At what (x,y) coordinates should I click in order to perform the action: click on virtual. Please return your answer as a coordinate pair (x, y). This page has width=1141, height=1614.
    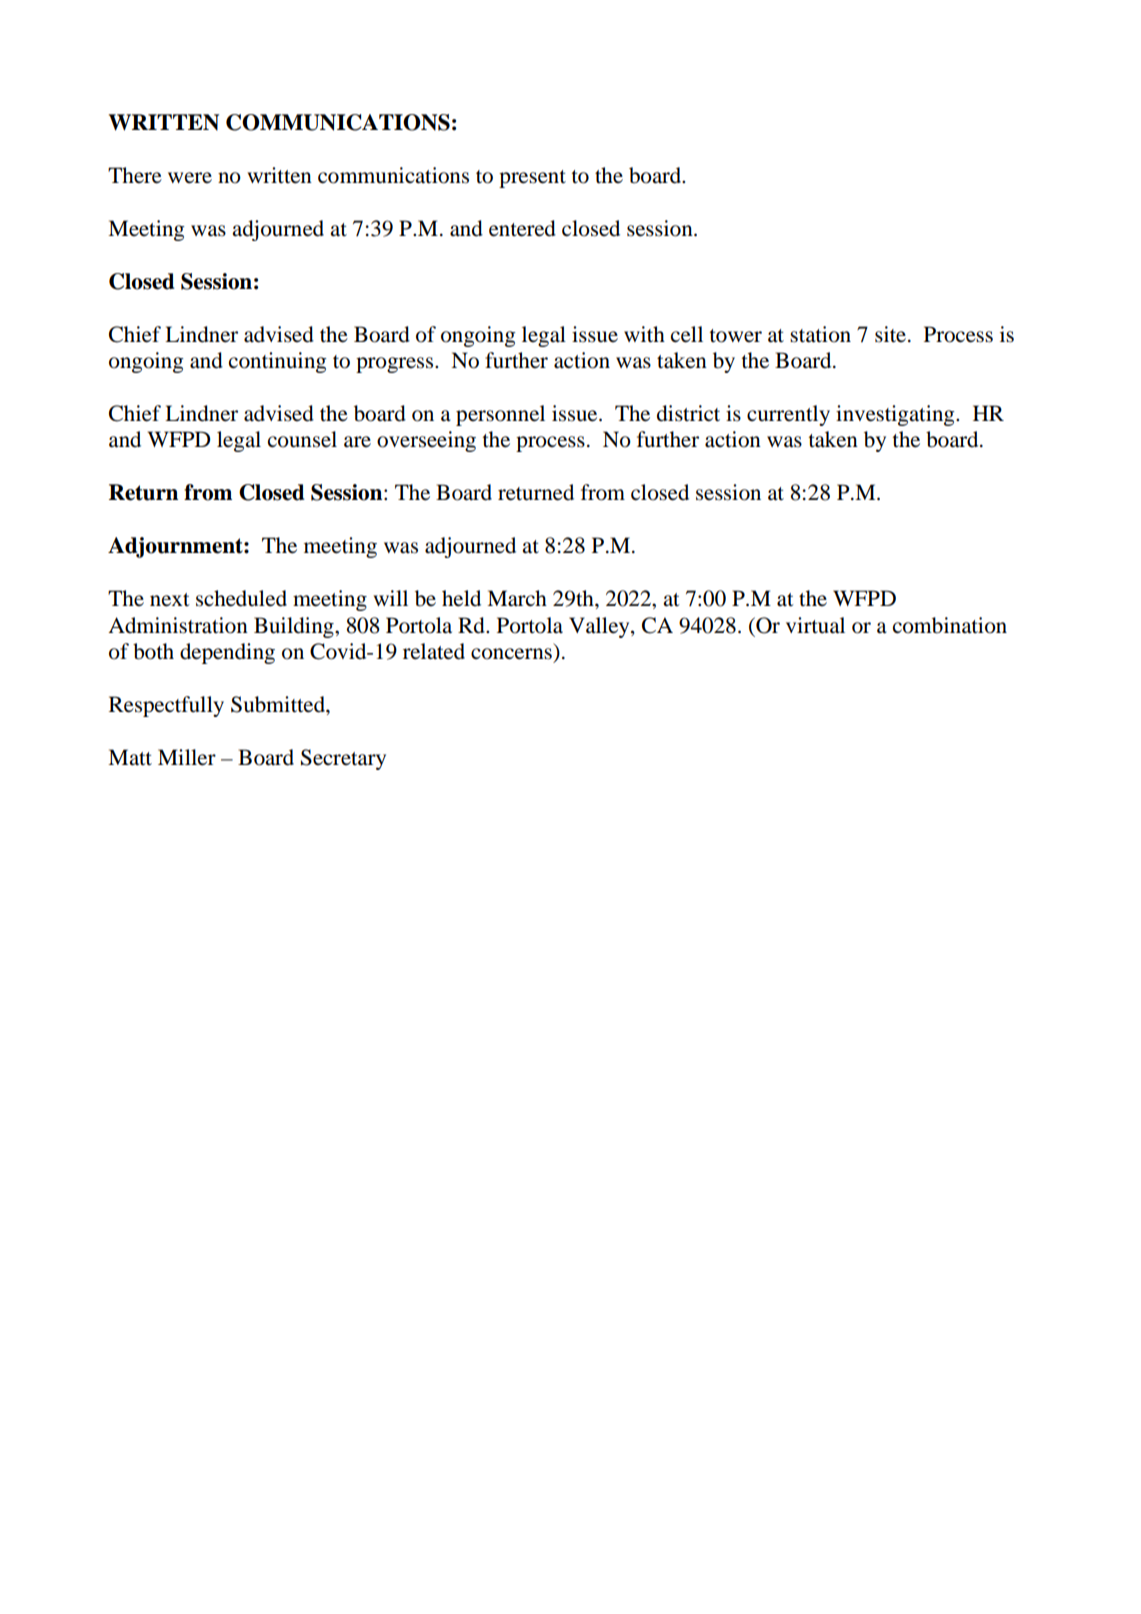
    Looking at the image, I should click on (815, 625).
